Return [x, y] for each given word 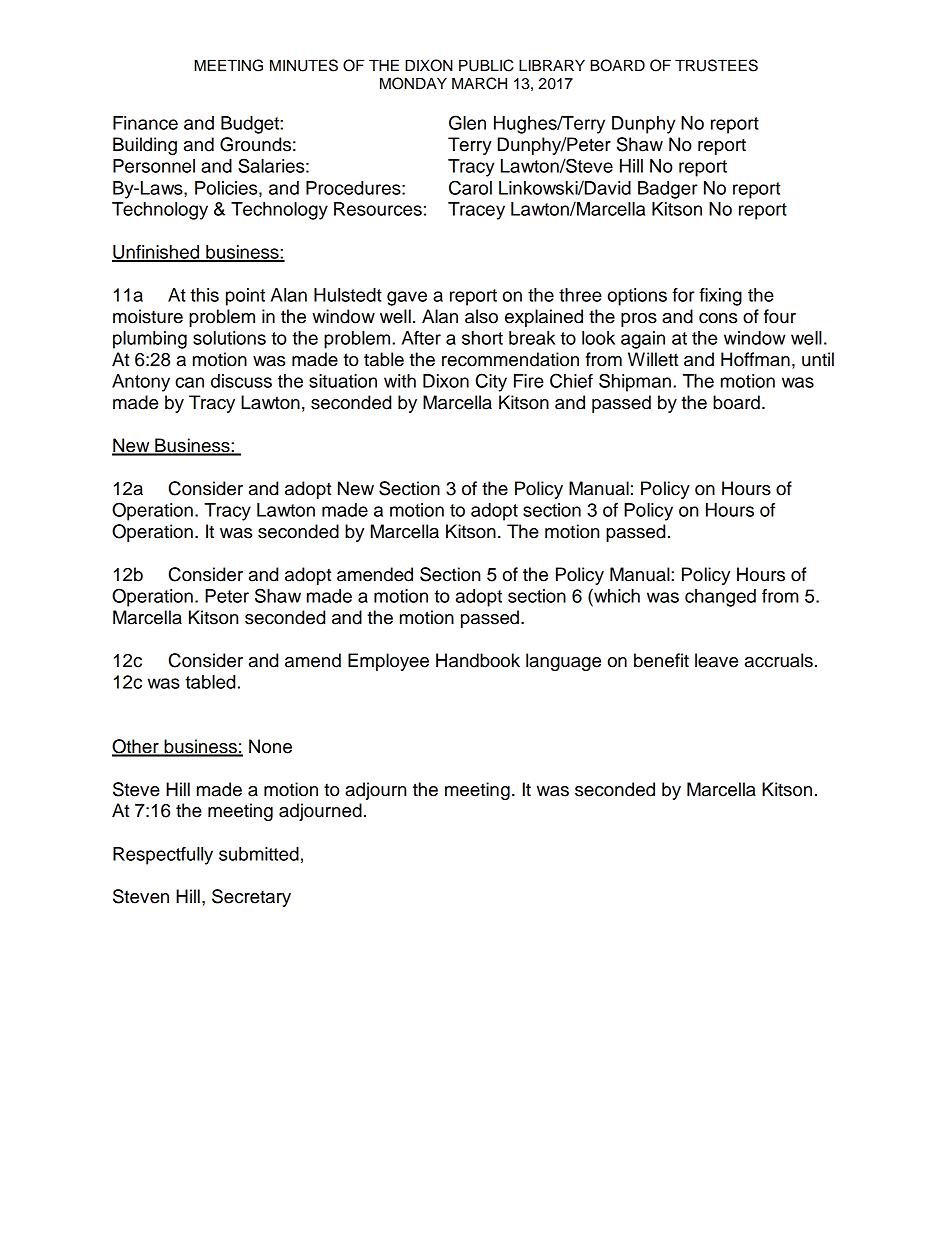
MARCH [479, 83]
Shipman [635, 382]
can [189, 382]
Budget [251, 125]
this [204, 295]
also [481, 316]
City [491, 382]
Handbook [478, 660]
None [270, 746]
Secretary [251, 898]
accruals [779, 660]
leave [716, 660]
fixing [720, 297]
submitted [259, 854]
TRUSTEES [716, 65]
